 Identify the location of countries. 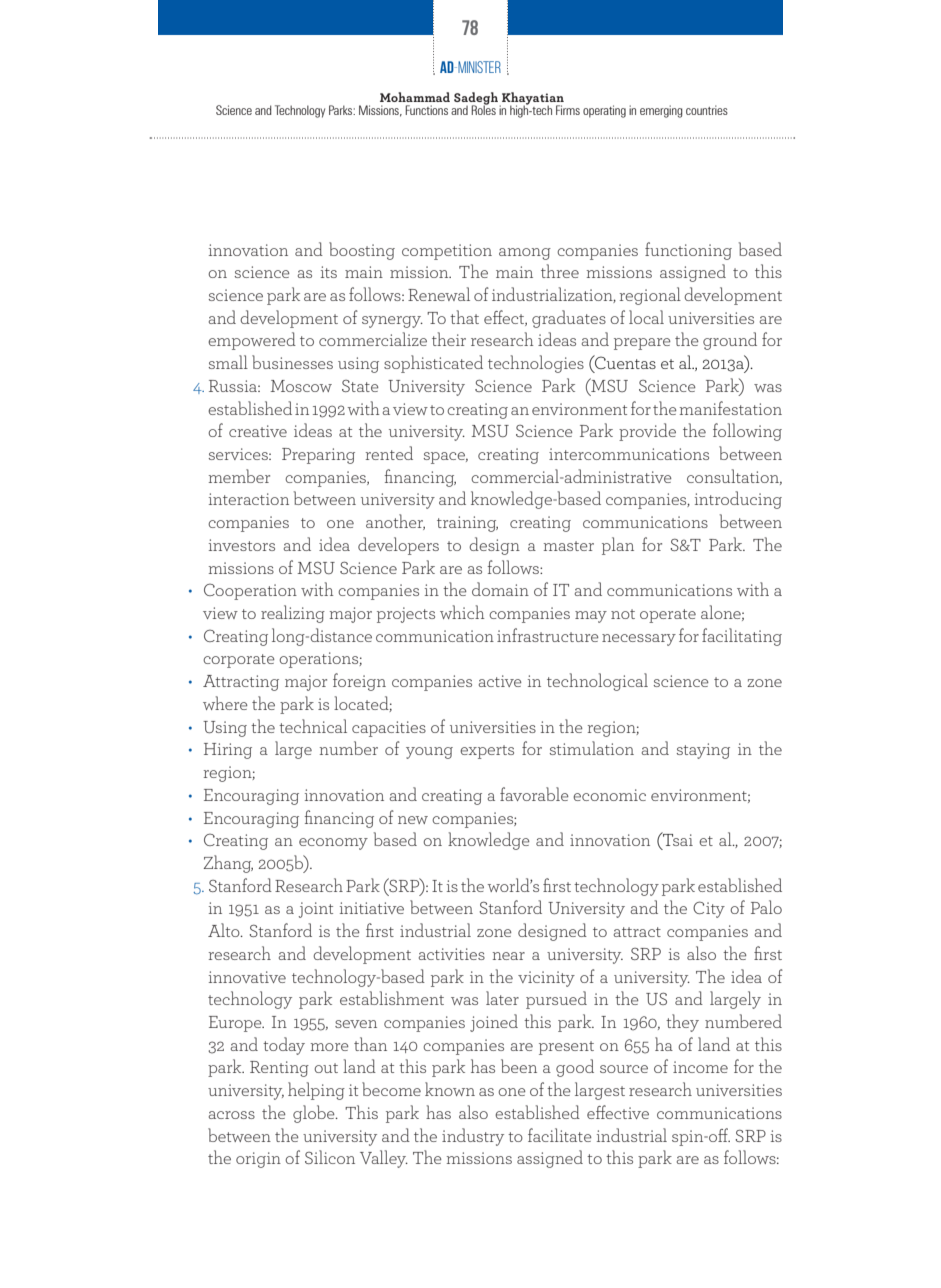
(707, 110).
